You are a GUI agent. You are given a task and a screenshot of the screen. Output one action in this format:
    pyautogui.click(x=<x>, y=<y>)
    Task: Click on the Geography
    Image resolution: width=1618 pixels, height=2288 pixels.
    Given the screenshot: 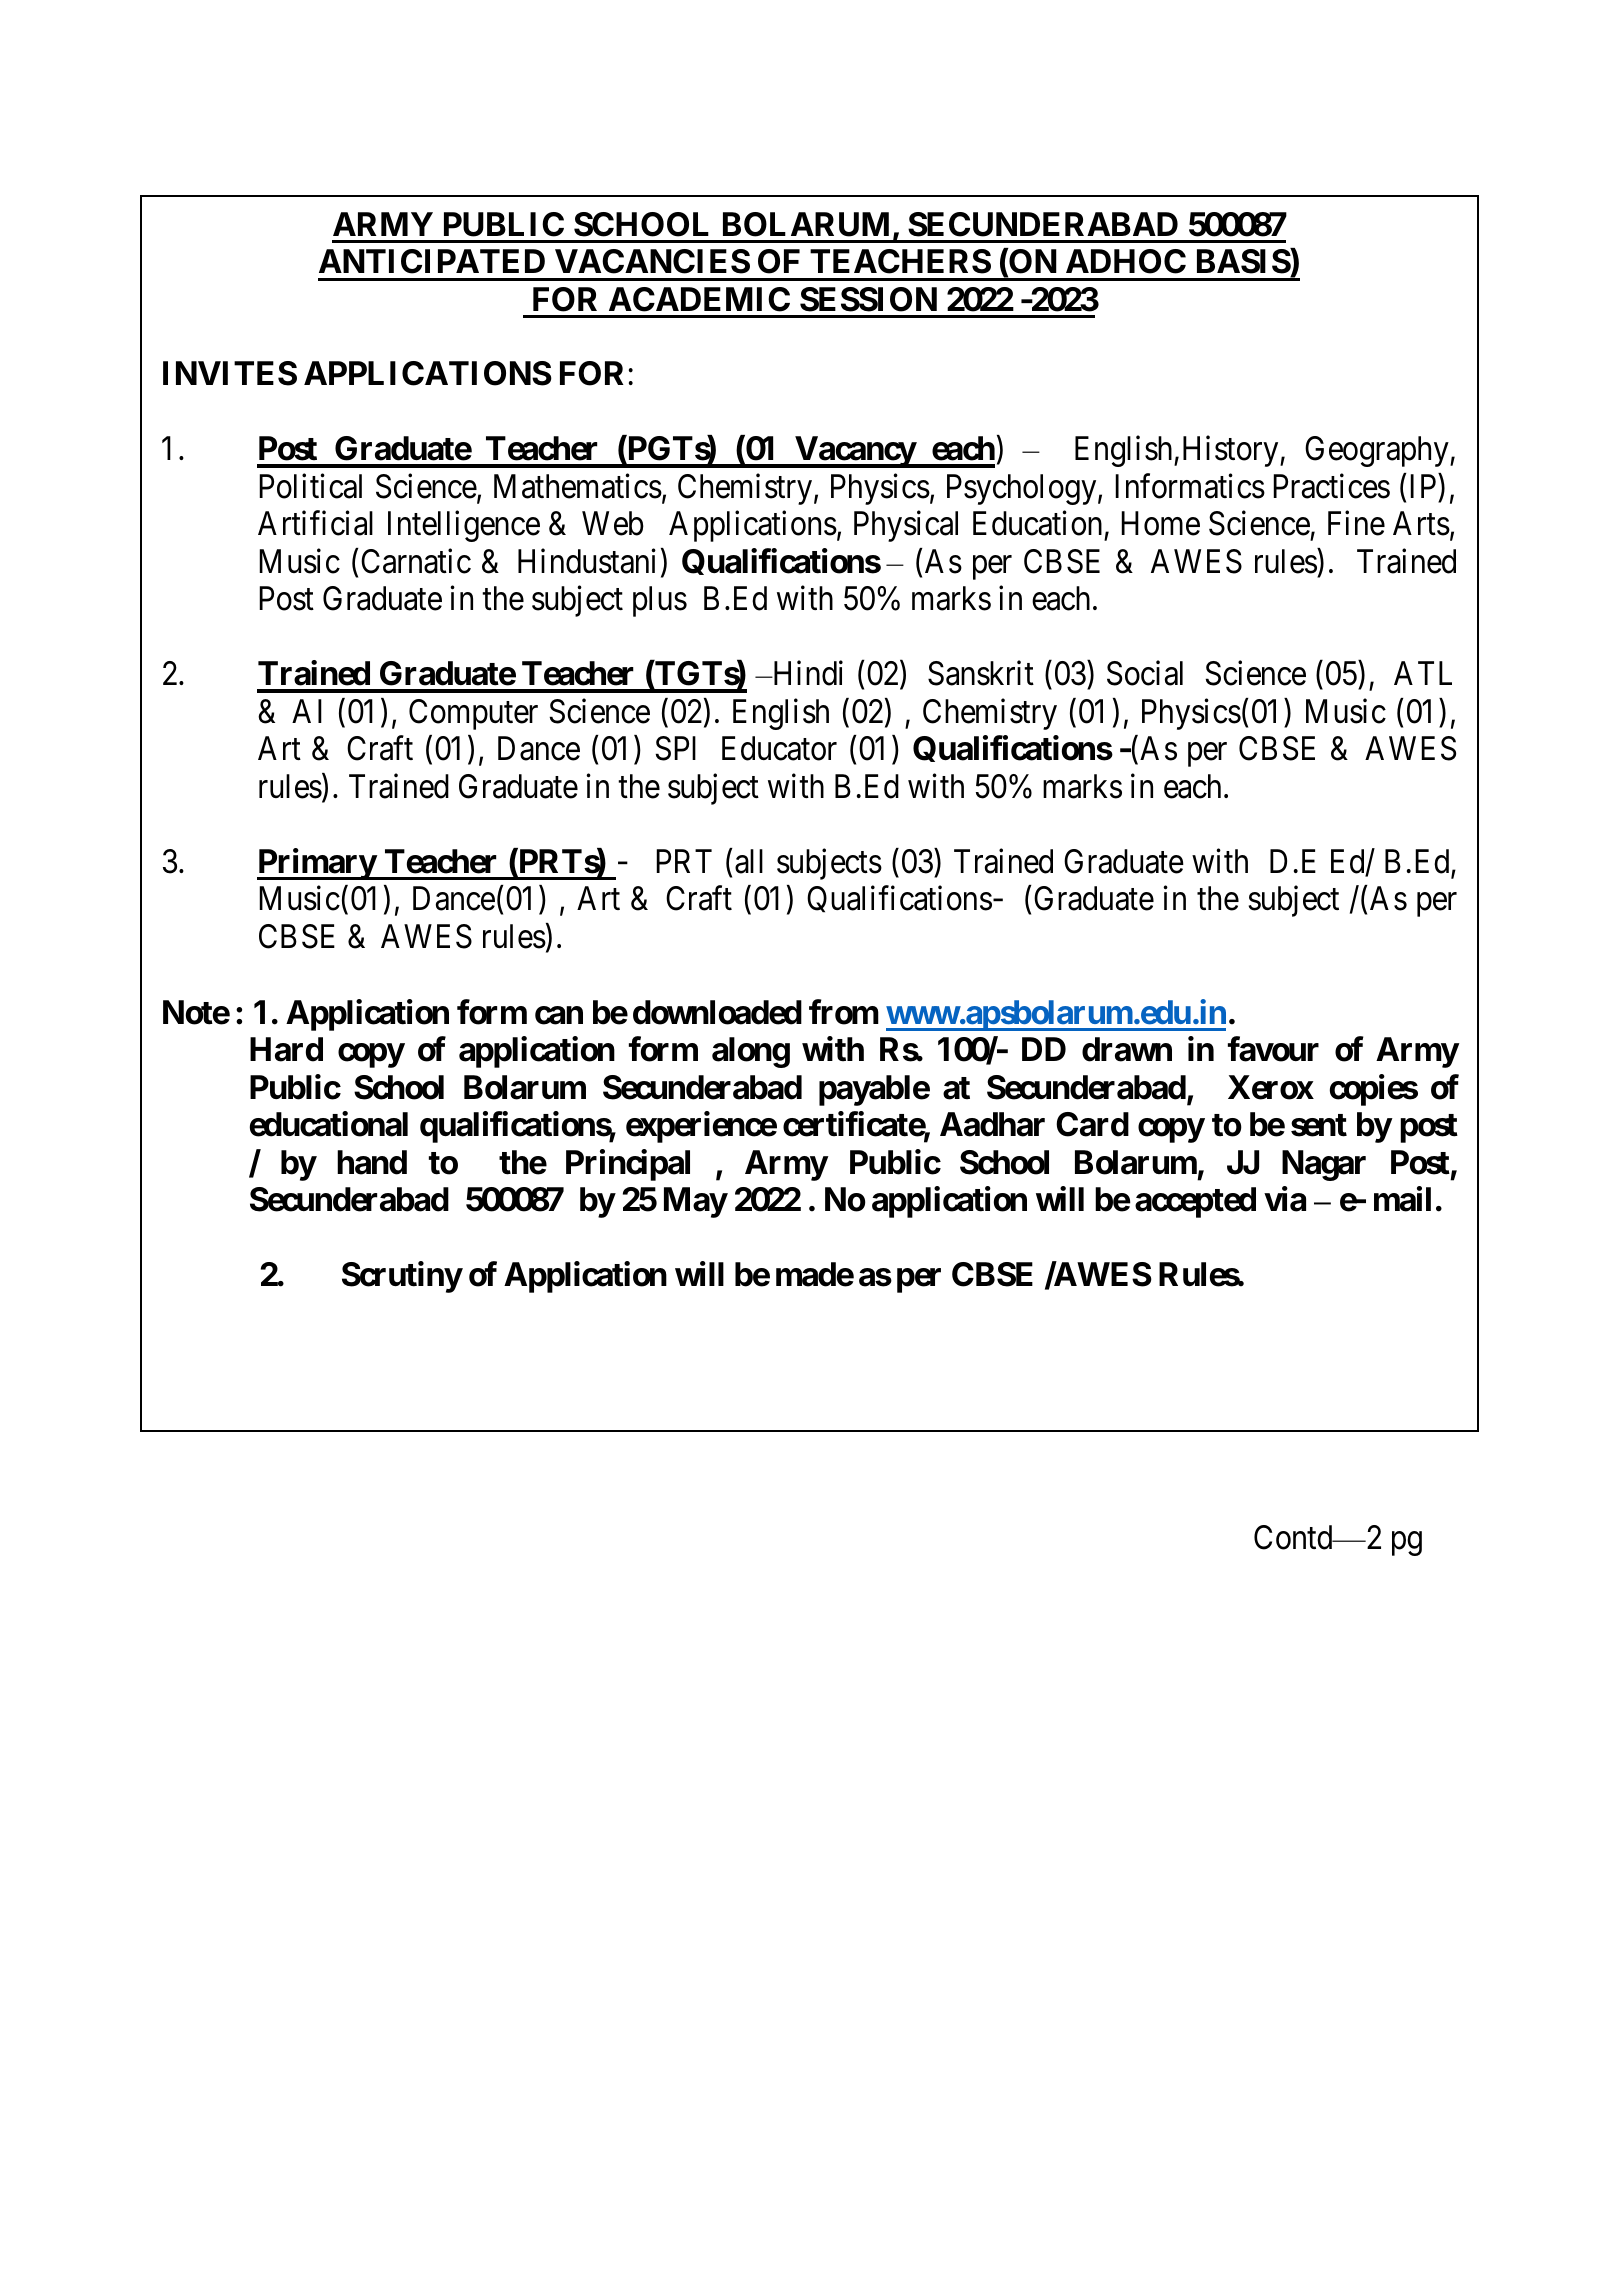 What is the action you would take?
    pyautogui.click(x=1378, y=451)
